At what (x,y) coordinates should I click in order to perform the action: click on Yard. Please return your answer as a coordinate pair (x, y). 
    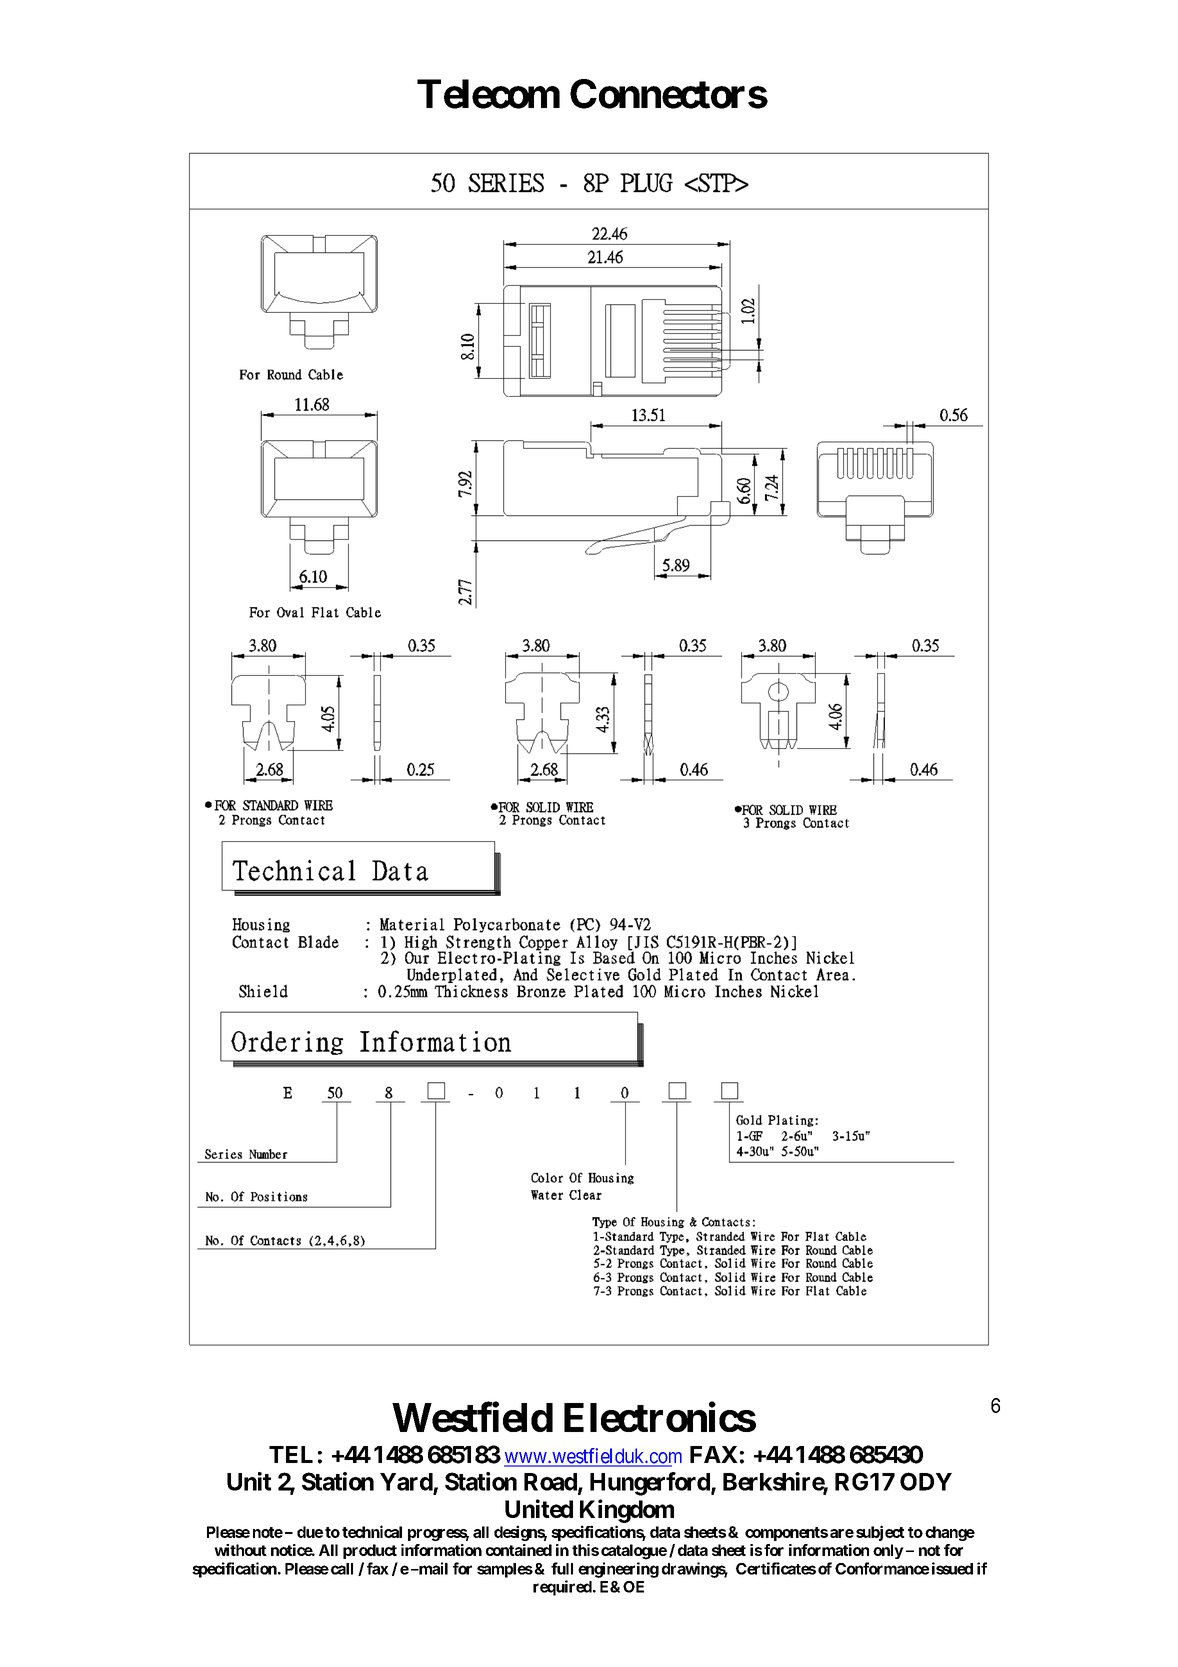
    Looking at the image, I should click on (406, 1482).
